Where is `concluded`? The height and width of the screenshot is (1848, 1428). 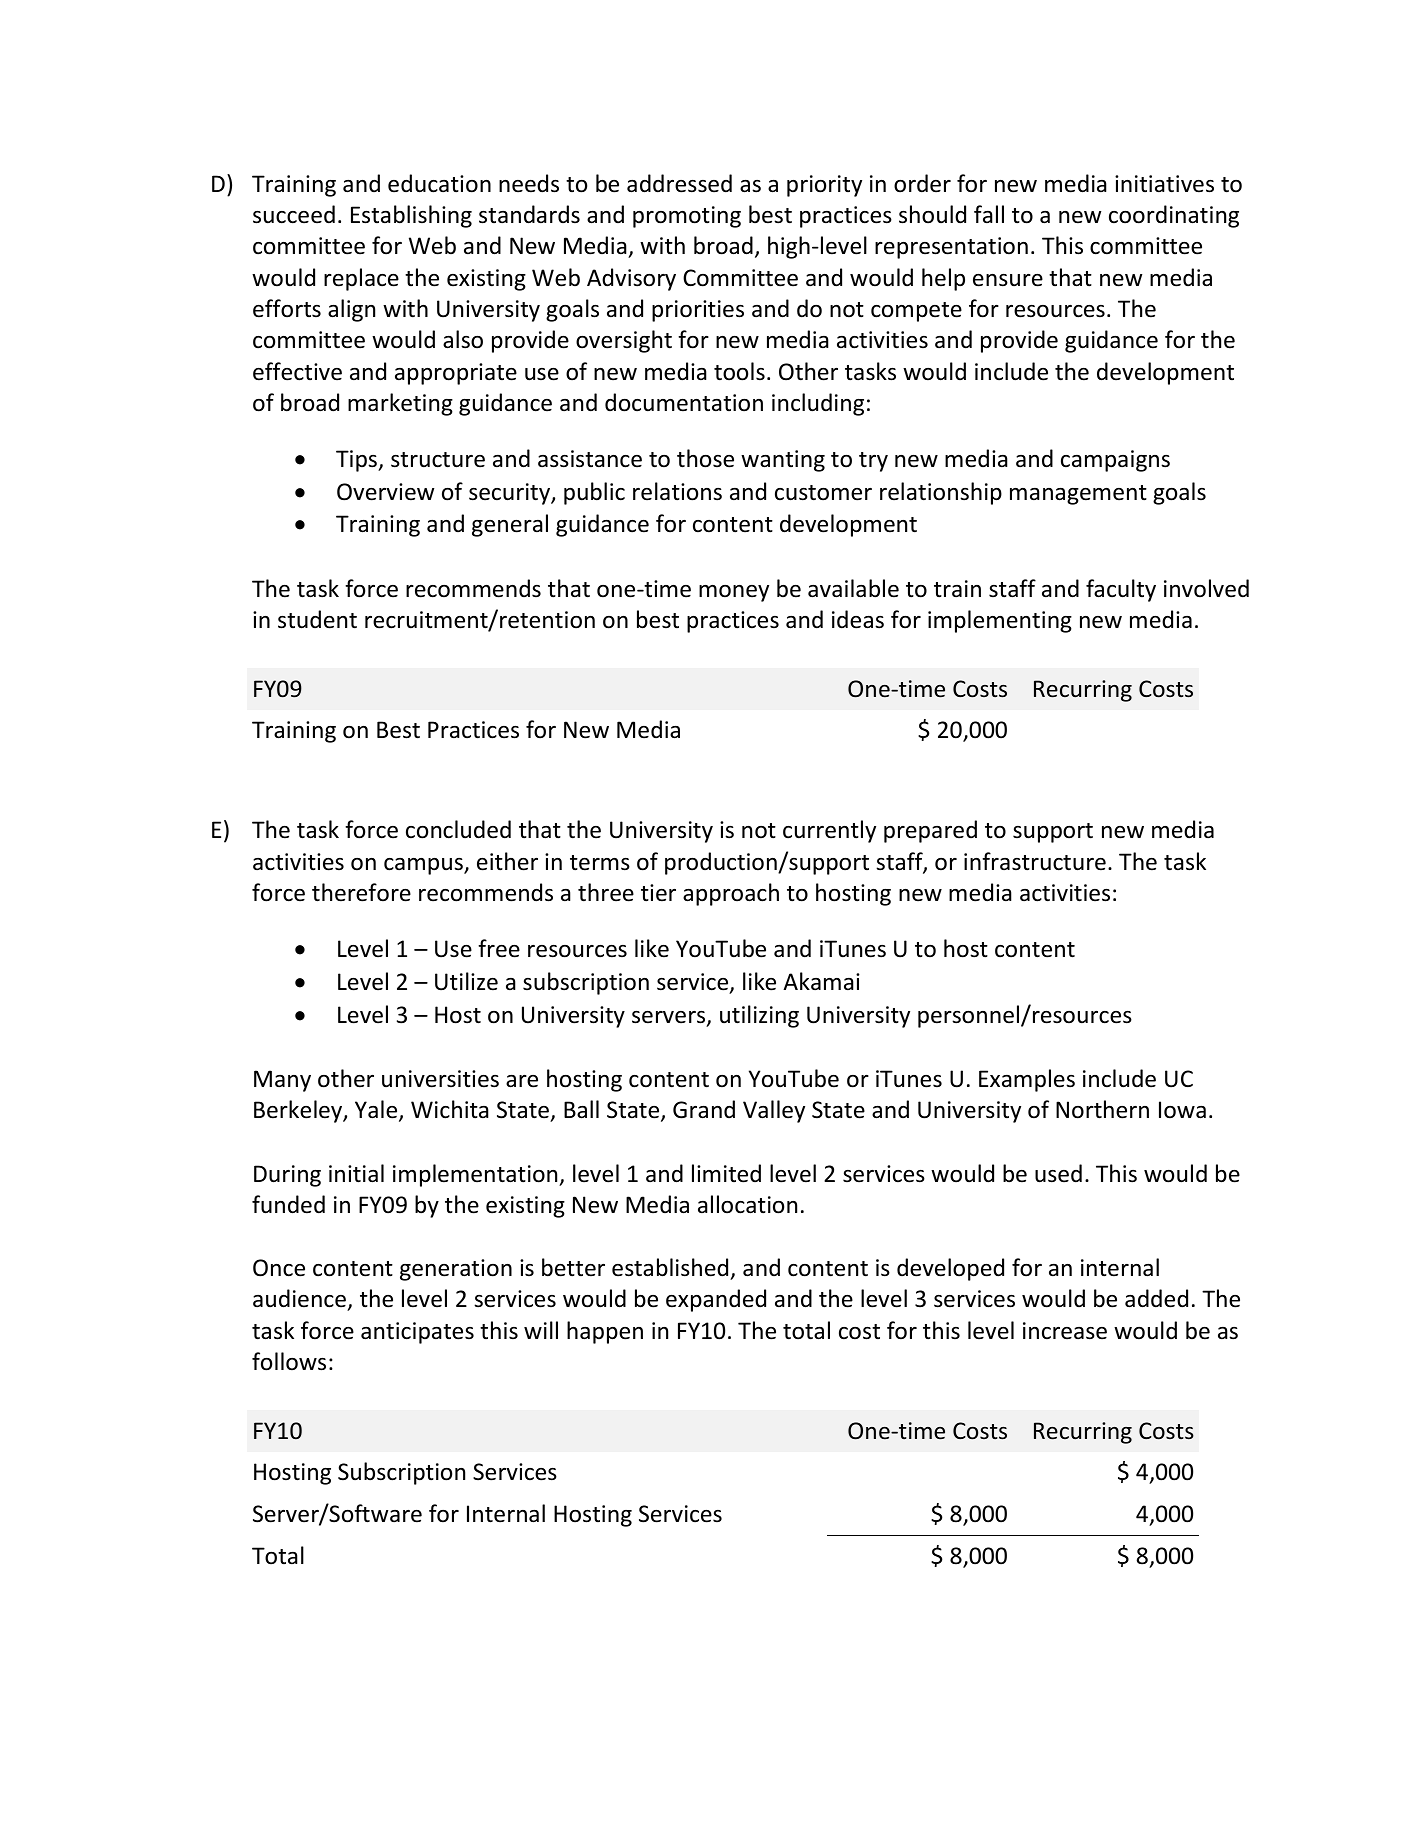
concluded is located at coordinates (458, 829).
